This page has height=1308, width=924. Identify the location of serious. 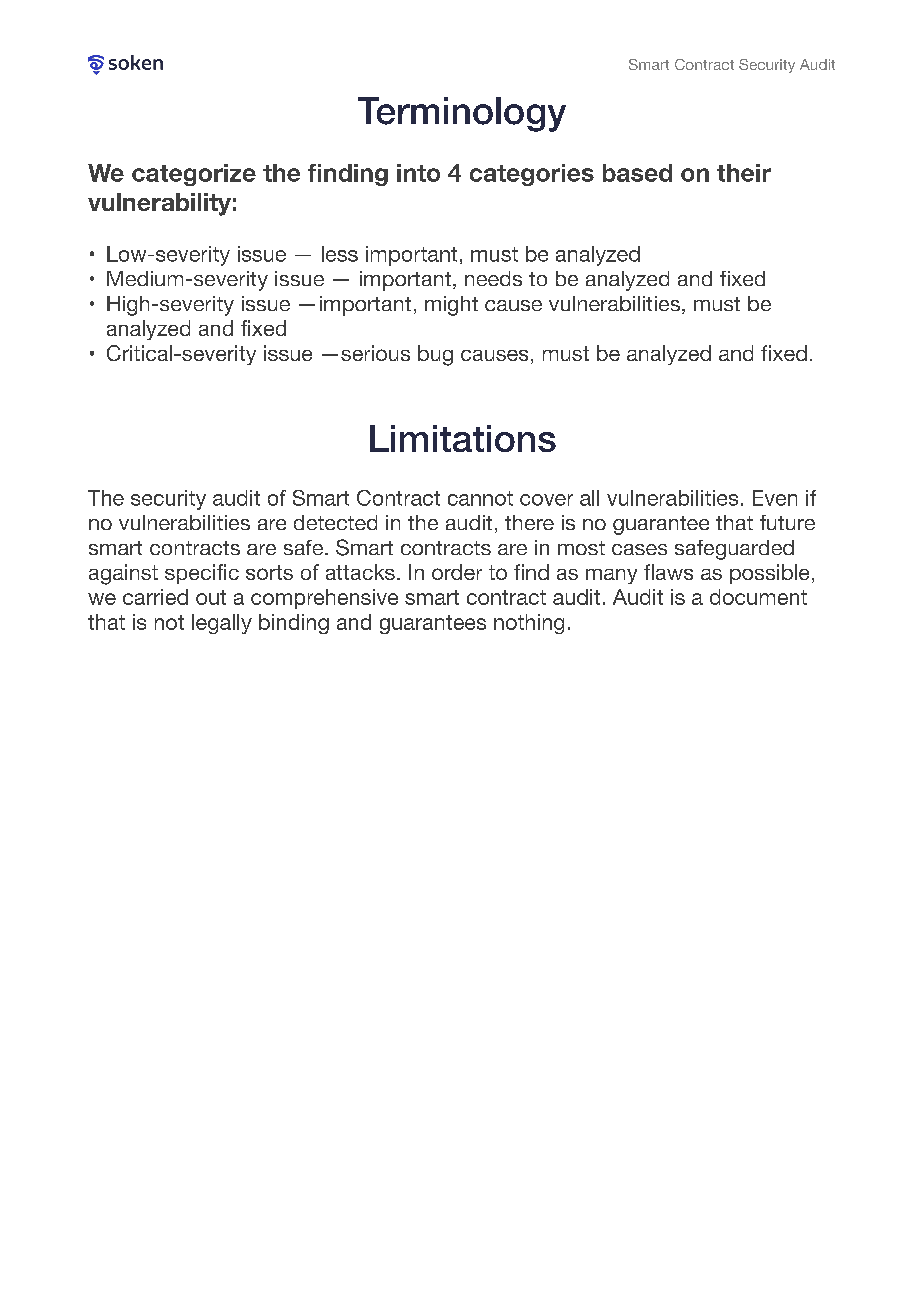
(375, 353).
